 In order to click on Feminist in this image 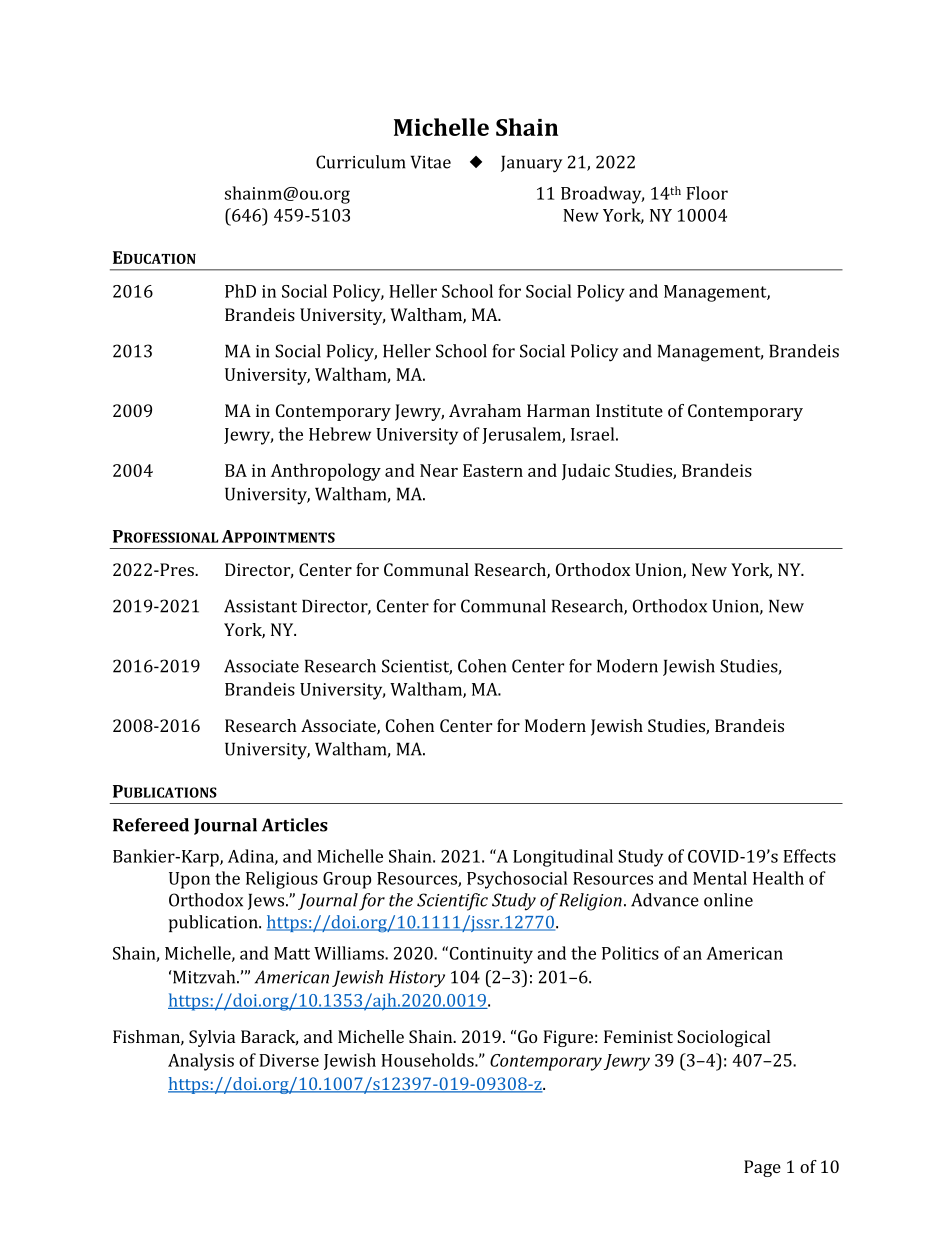, I will do `click(638, 1036)`.
